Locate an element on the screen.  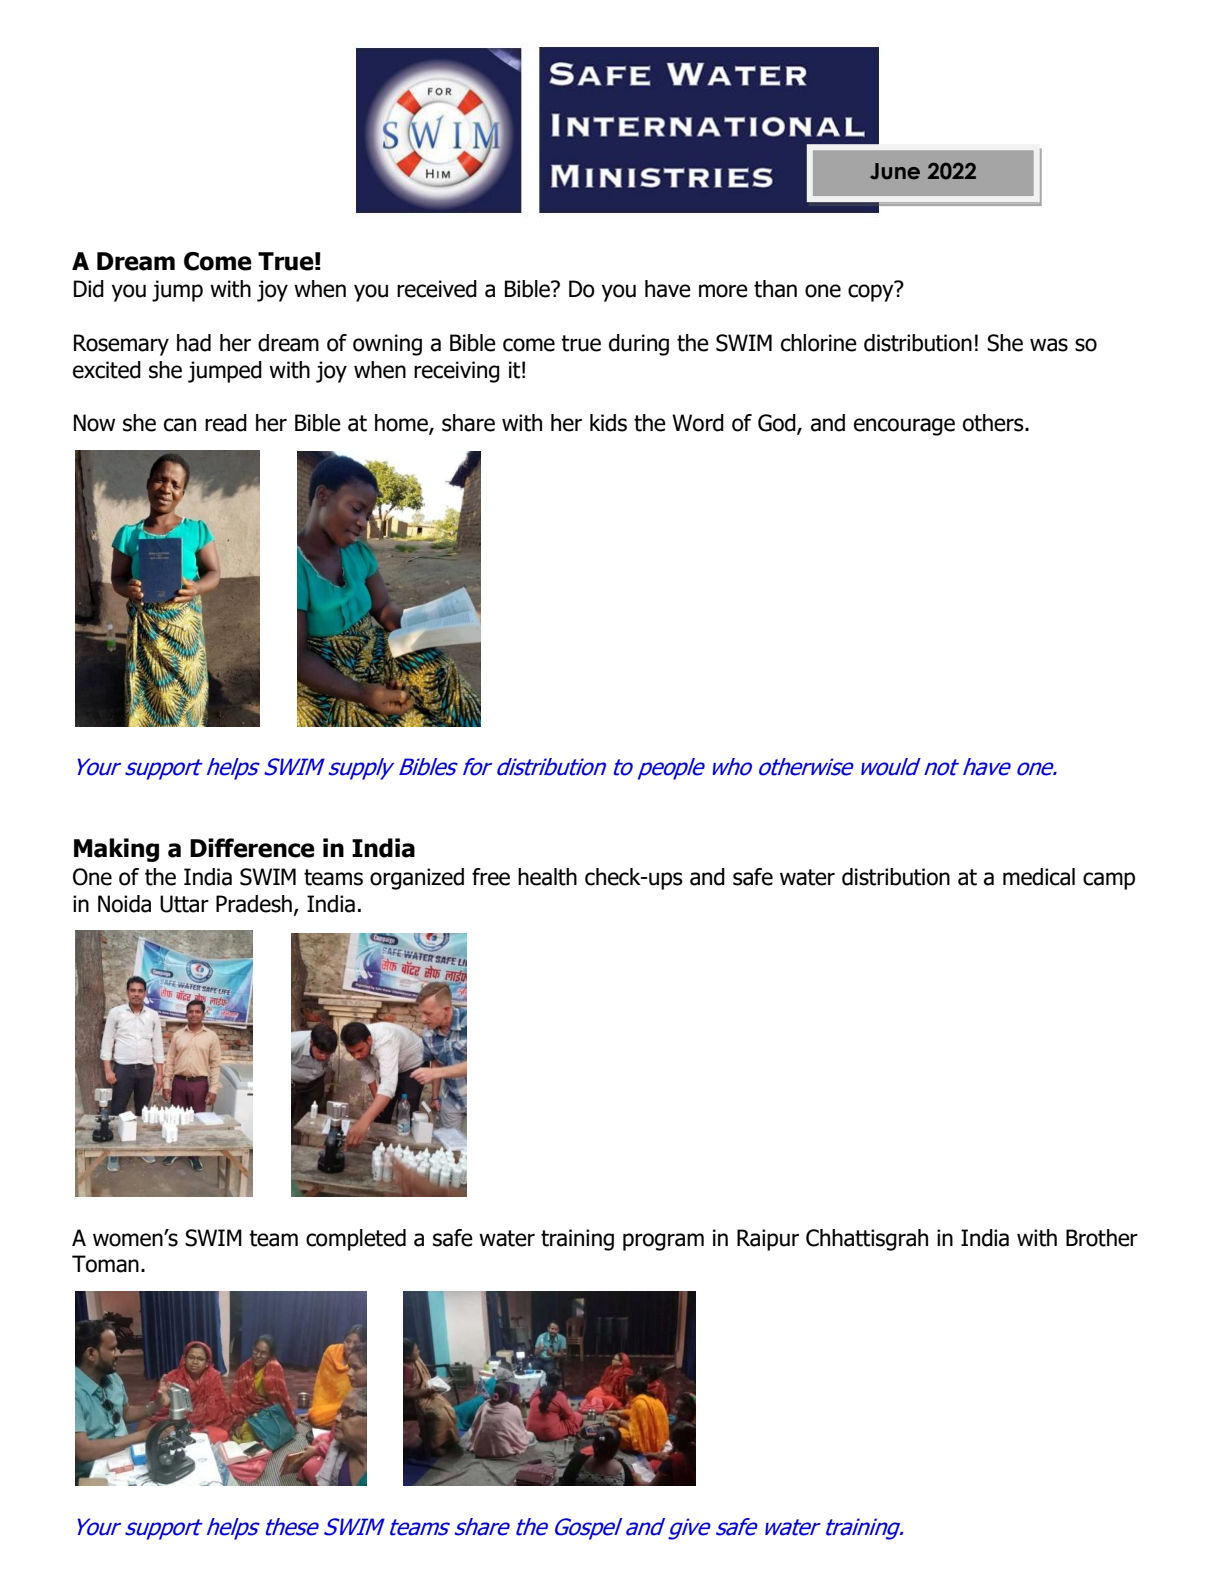
health is located at coordinates (547, 877).
